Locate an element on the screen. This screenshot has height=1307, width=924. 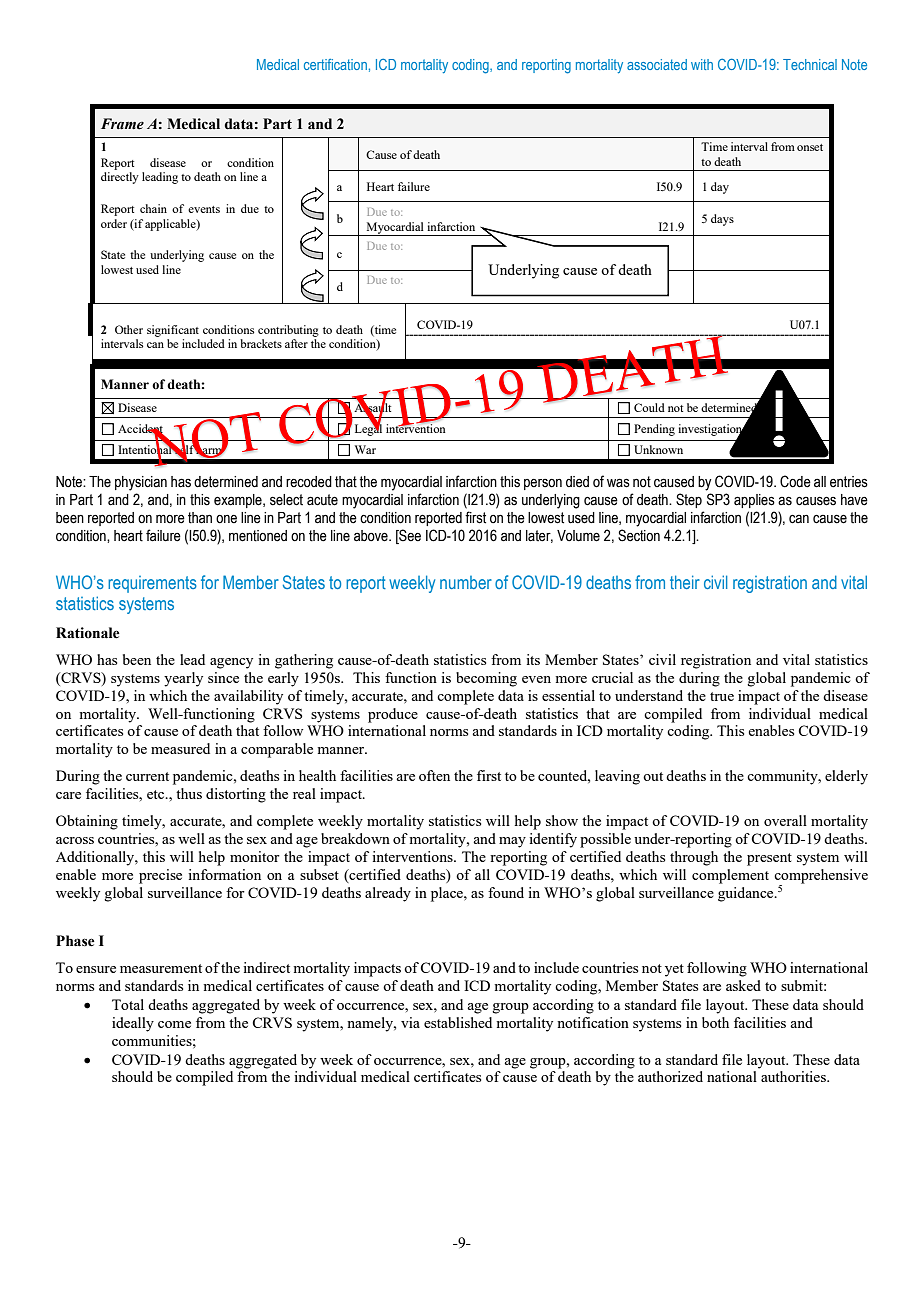
person is located at coordinates (543, 484).
